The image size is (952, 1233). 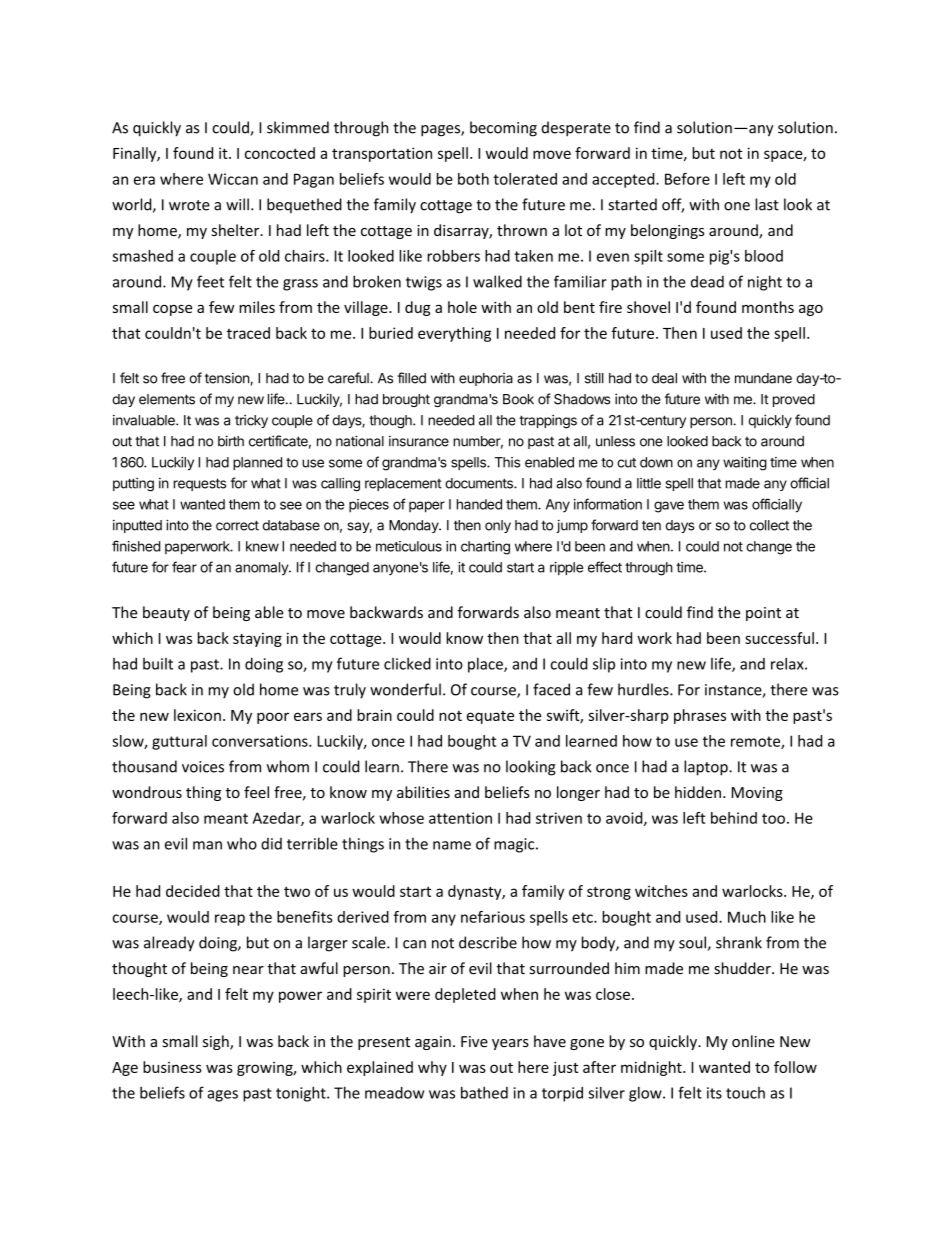 What do you see at coordinates (474, 1042) in the page?
I see `Five` at bounding box center [474, 1042].
